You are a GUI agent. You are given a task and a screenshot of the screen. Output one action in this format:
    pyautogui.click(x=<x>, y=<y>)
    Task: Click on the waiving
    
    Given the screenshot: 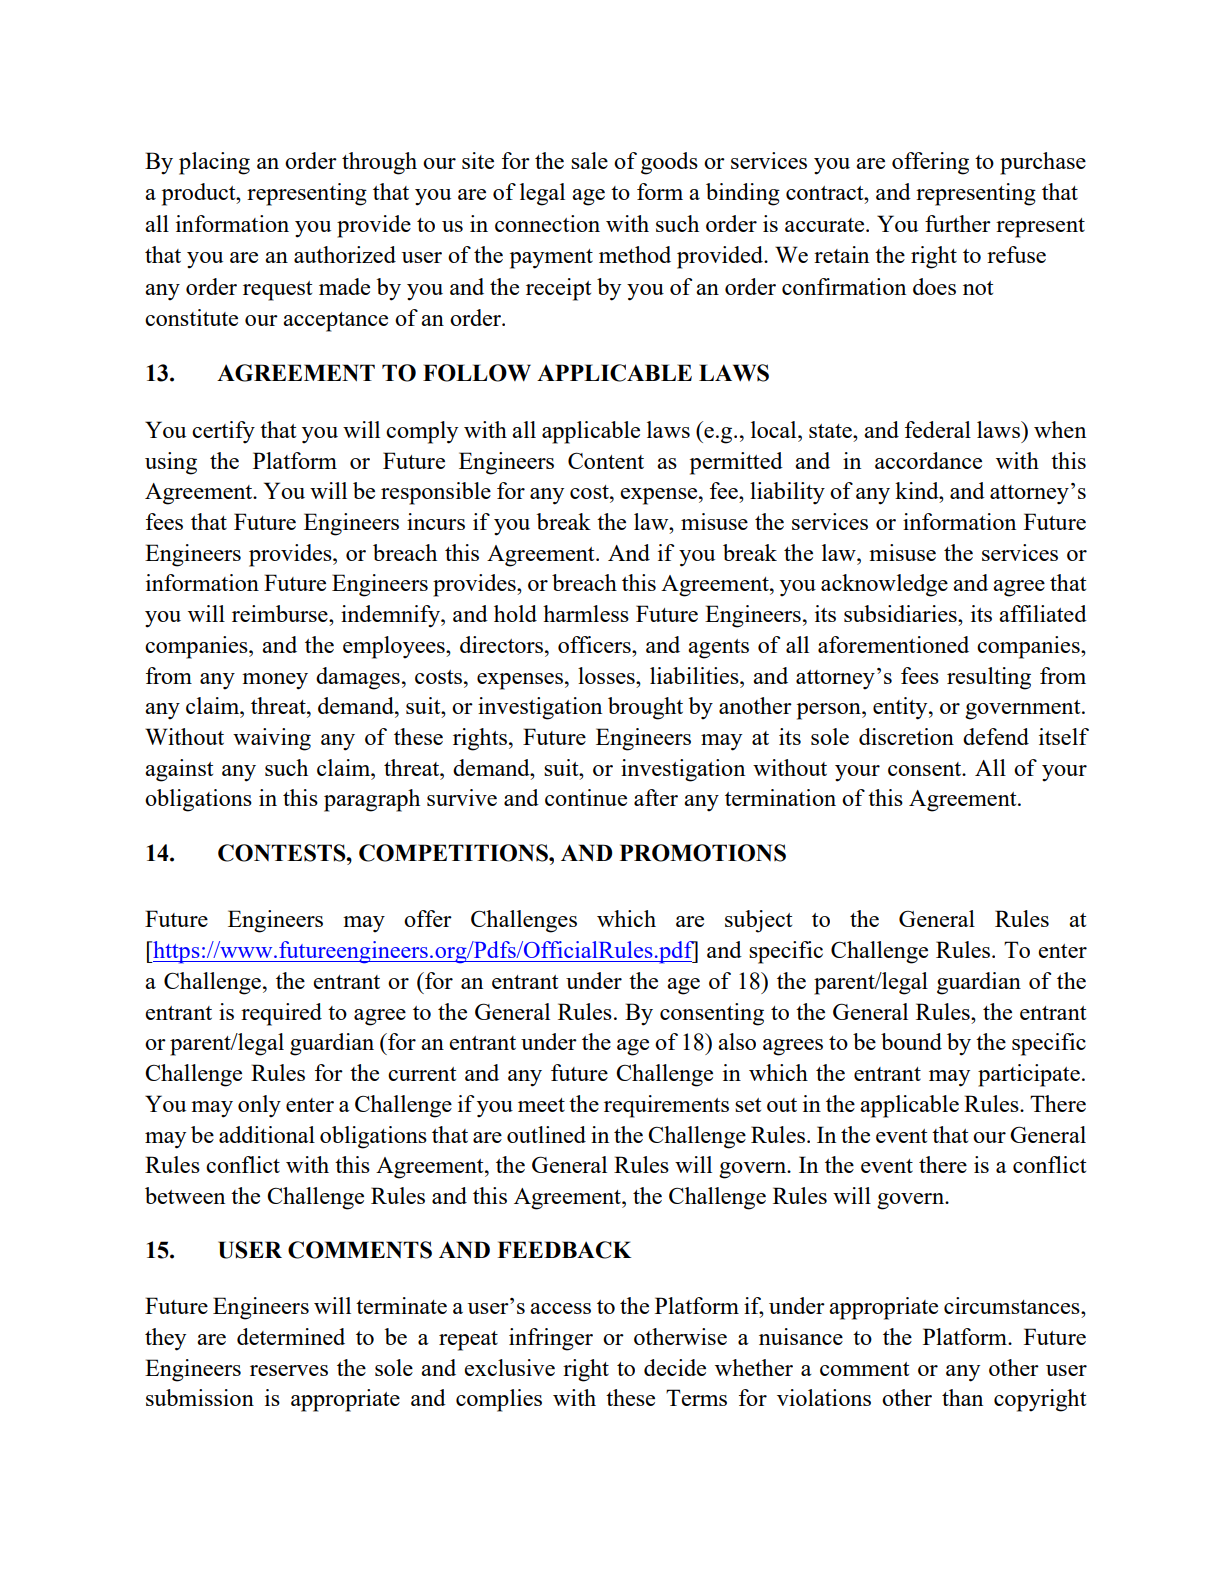 What is the action you would take?
    pyautogui.click(x=272, y=739)
